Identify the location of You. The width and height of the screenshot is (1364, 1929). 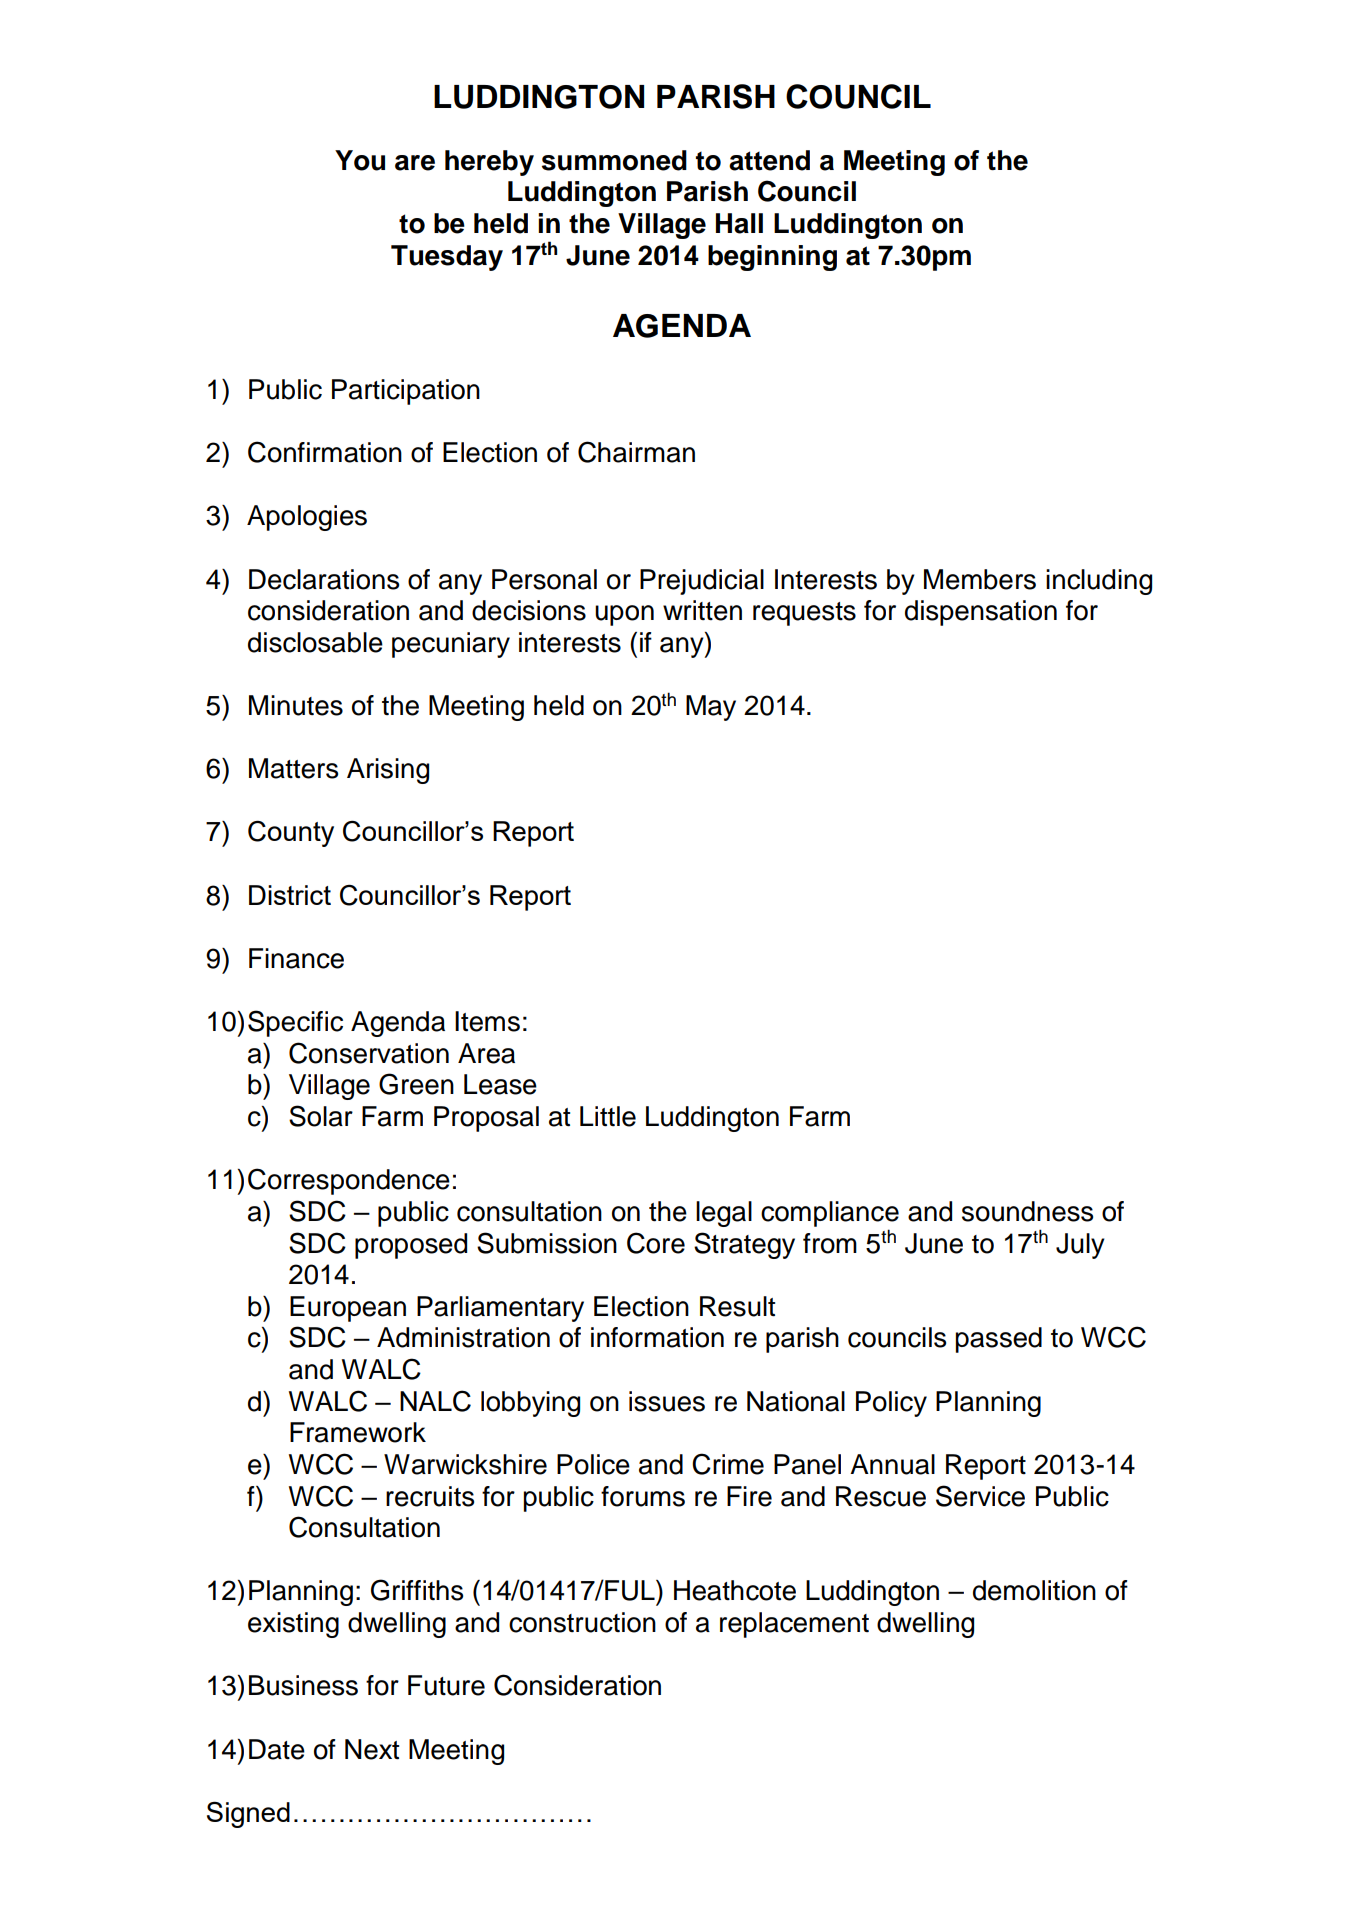
(360, 160).
